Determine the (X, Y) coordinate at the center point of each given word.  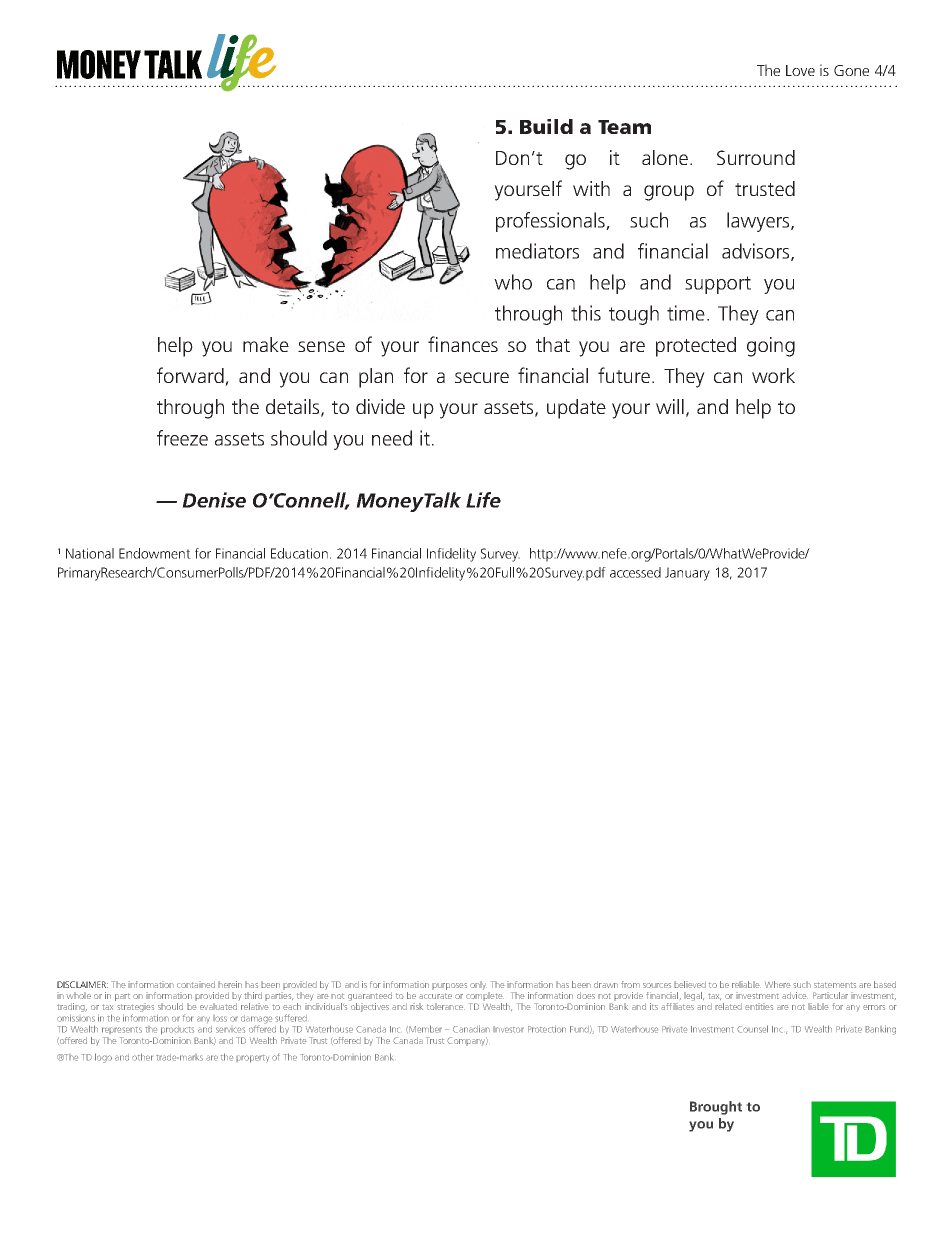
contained (196, 984)
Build (546, 126)
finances (463, 344)
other (142, 1057)
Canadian (471, 1029)
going (771, 347)
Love (800, 70)
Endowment (155, 553)
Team (624, 127)
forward (190, 375)
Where (778, 984)
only (478, 985)
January (687, 574)
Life (483, 500)
